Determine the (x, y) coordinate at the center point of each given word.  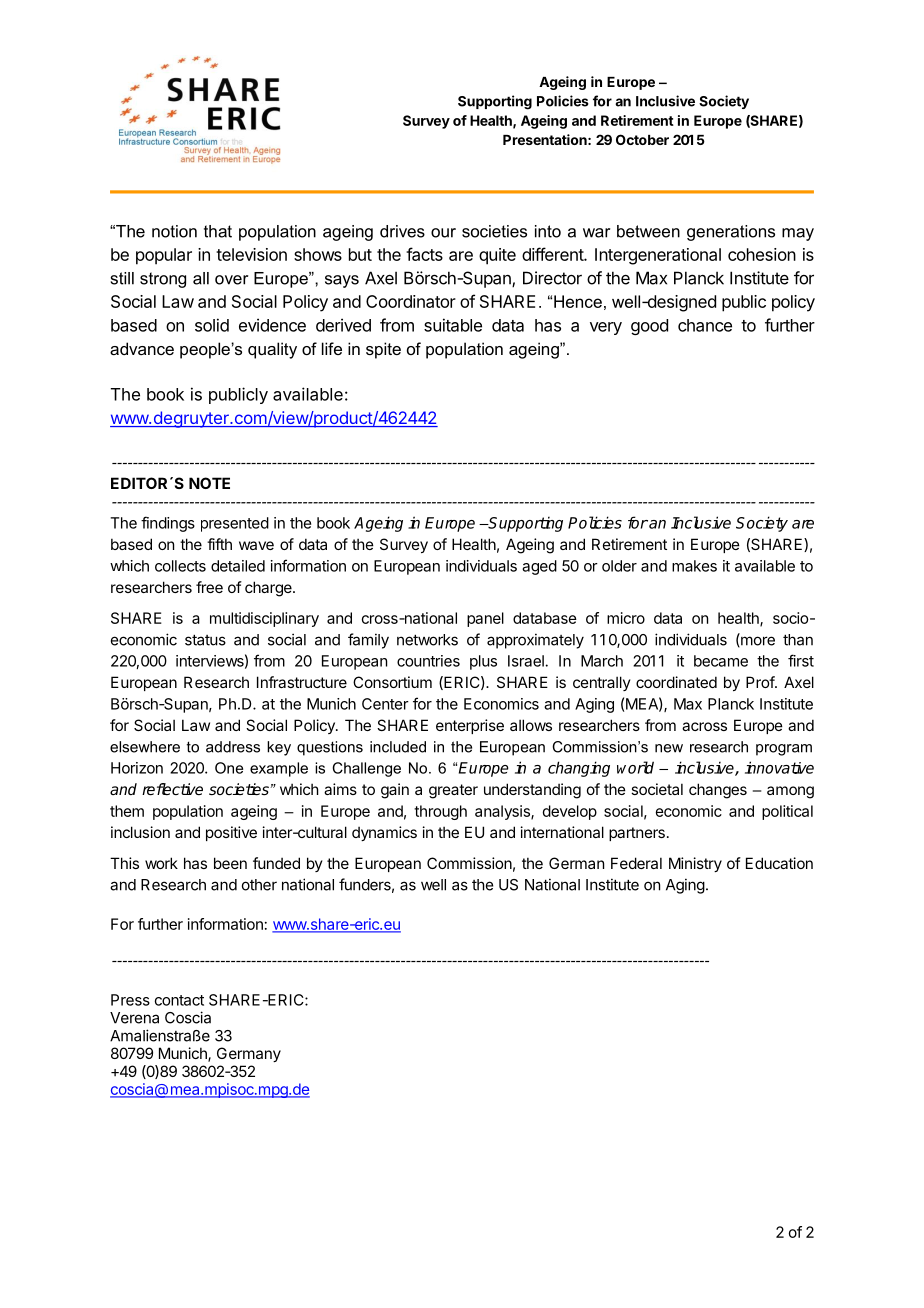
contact (179, 1000)
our (443, 233)
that (218, 231)
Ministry (695, 864)
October (642, 139)
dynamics (384, 833)
